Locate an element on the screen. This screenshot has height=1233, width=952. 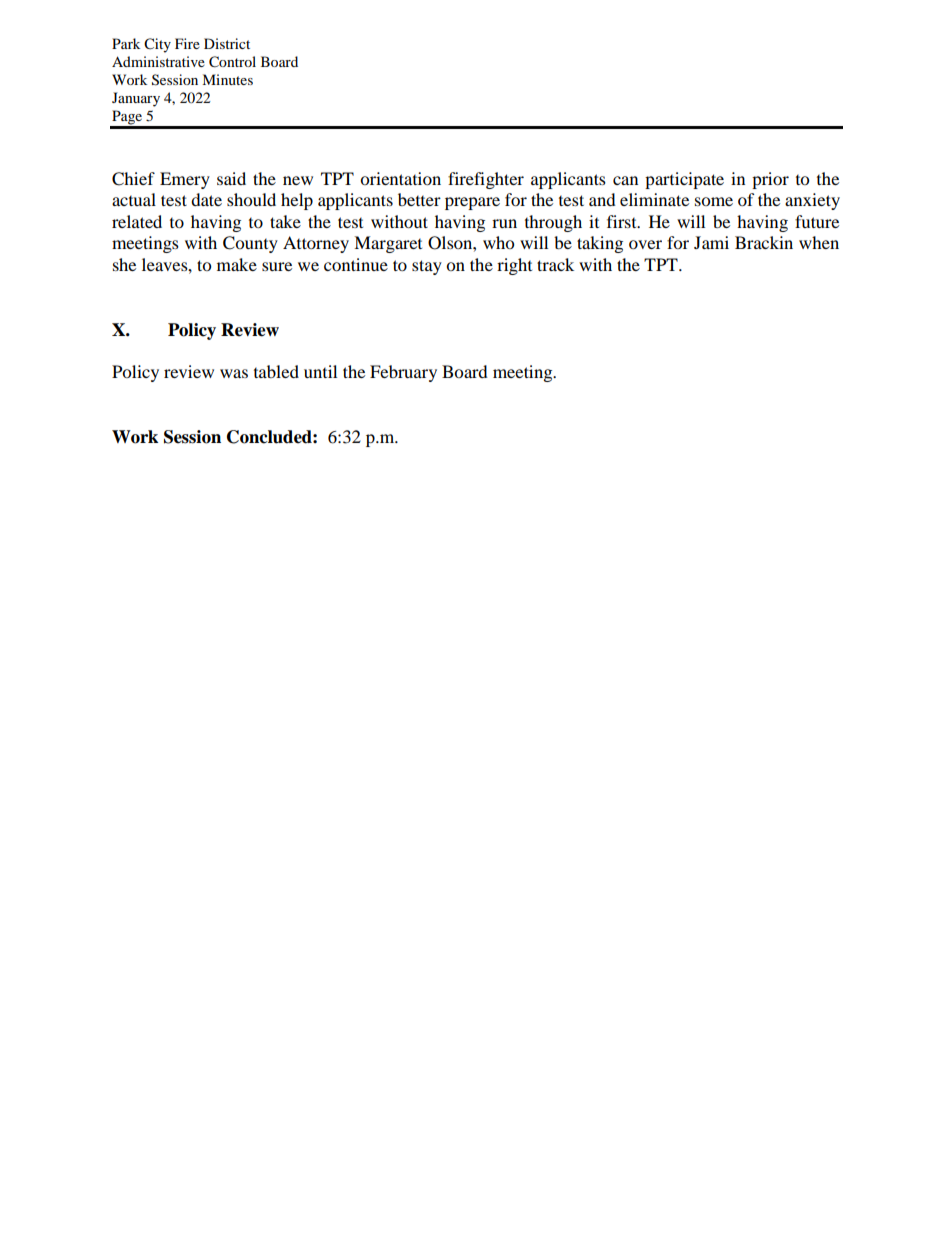
orientation is located at coordinates (400, 178).
